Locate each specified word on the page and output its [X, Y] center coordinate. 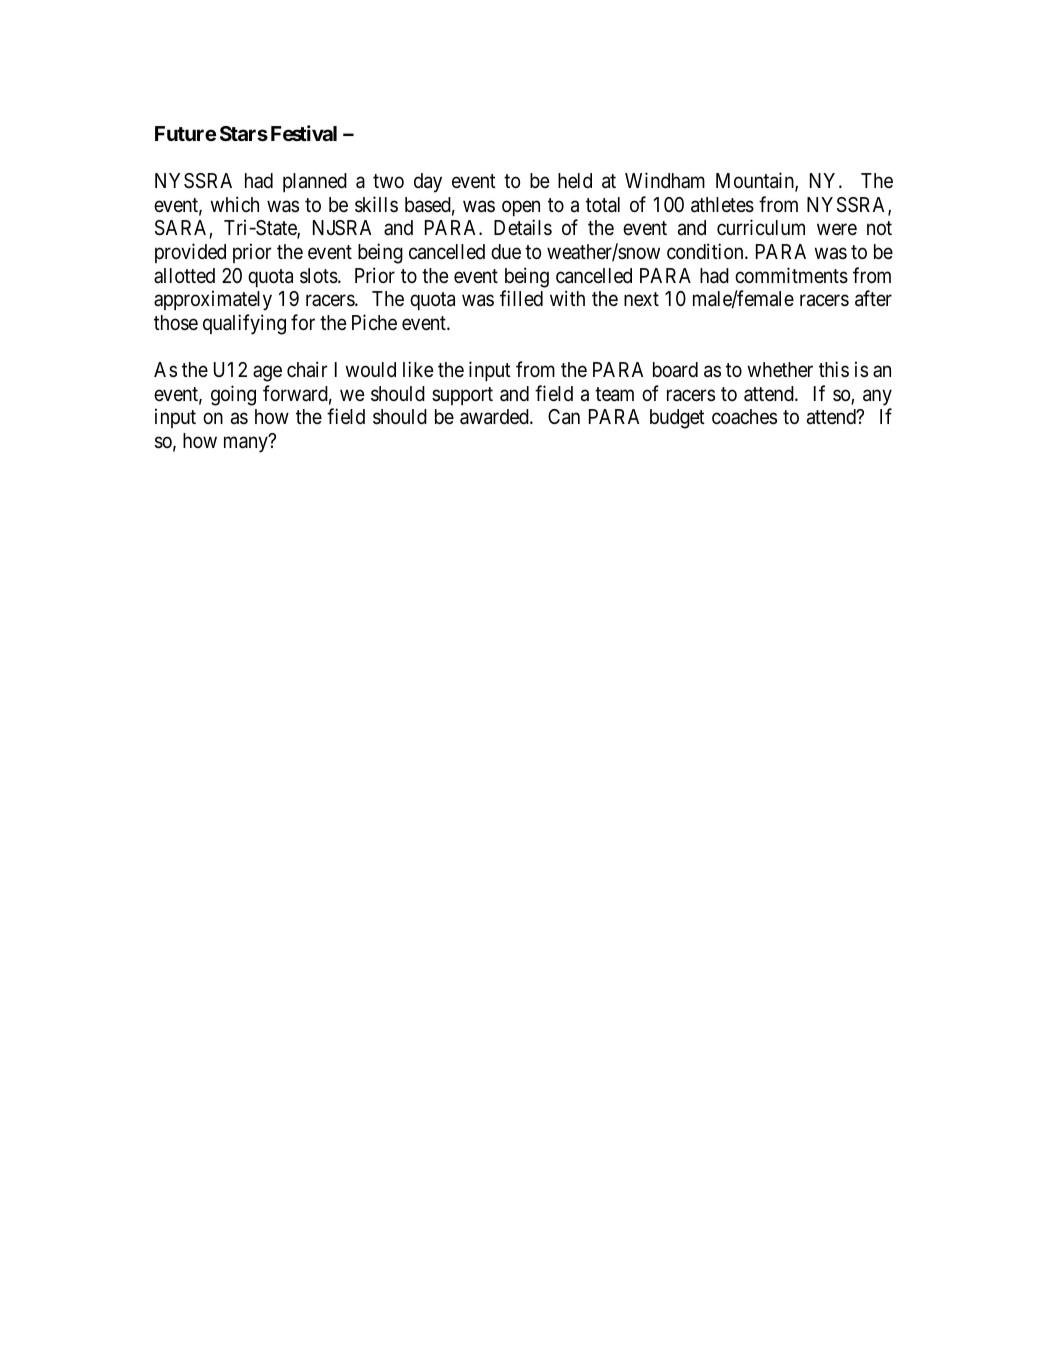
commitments [791, 275]
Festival [304, 133]
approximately [213, 300]
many [247, 444]
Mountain [756, 181]
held [575, 181]
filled [521, 298]
